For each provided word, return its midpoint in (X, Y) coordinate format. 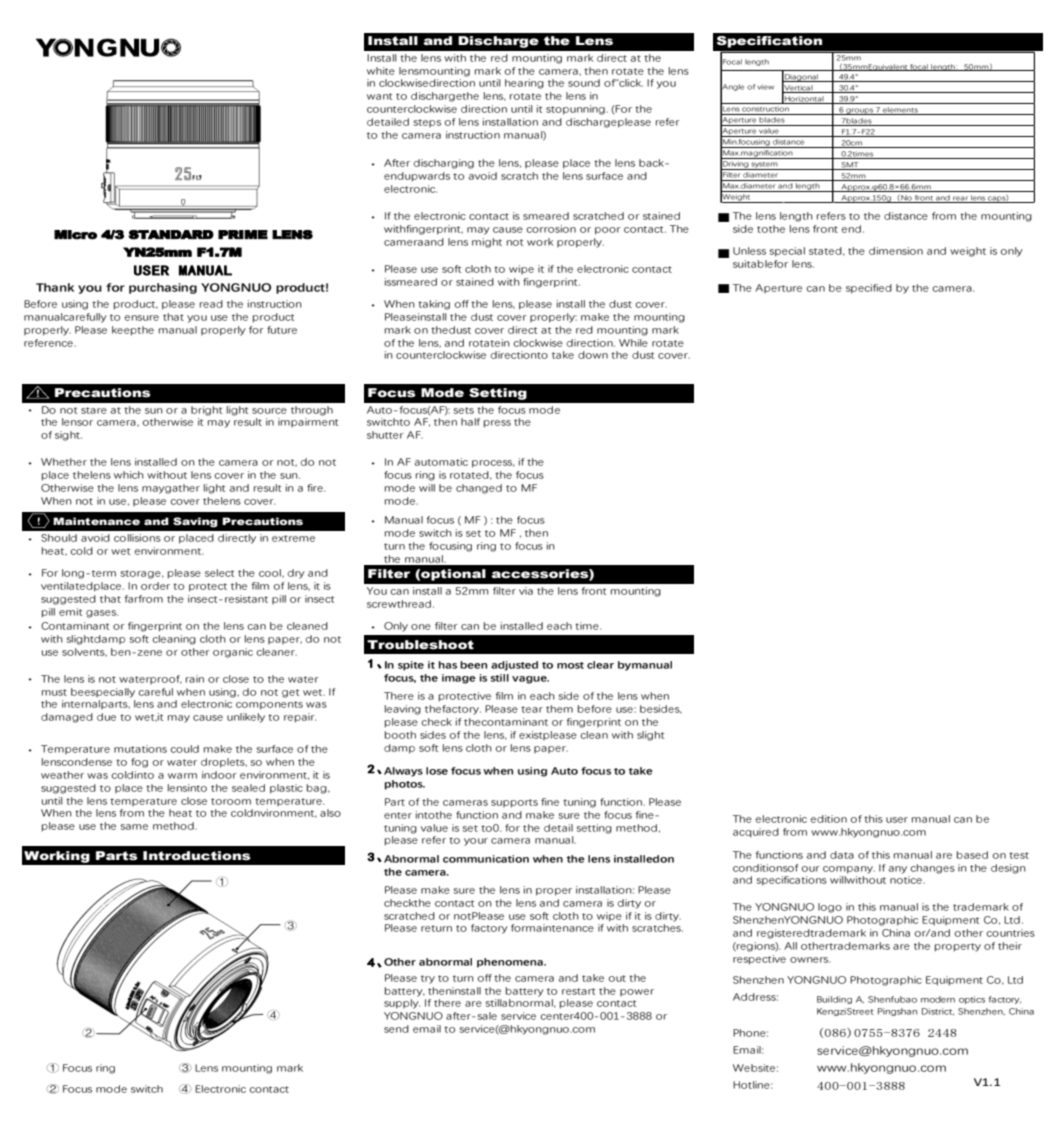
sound (584, 83)
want (379, 96)
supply (402, 1004)
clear (600, 665)
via (526, 591)
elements (900, 111)
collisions (137, 538)
